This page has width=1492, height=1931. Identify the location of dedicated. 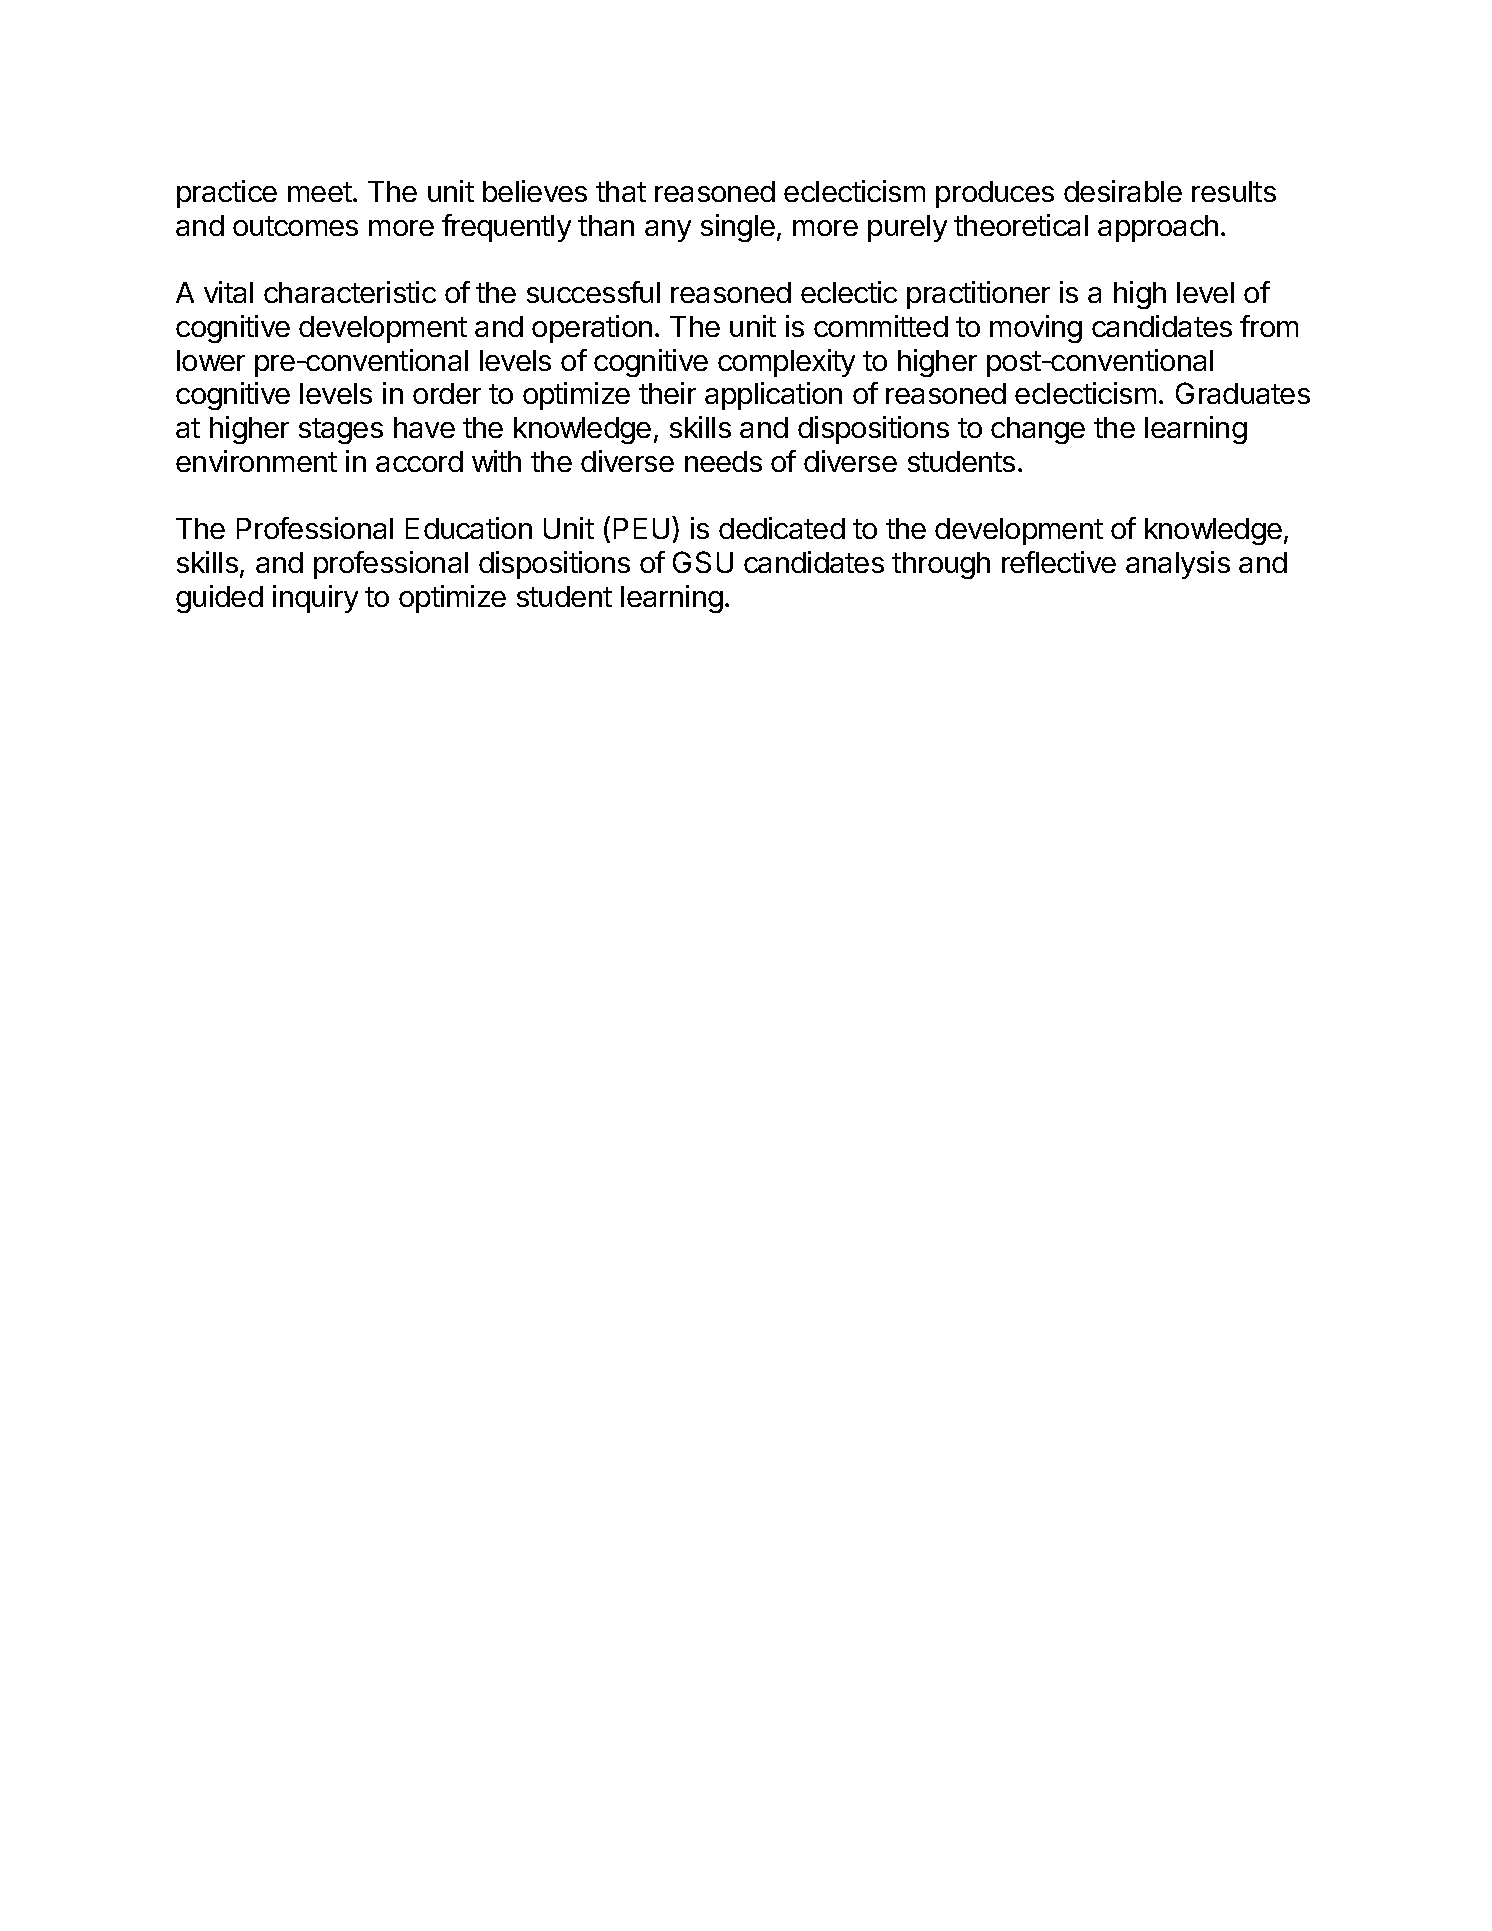
(782, 528).
